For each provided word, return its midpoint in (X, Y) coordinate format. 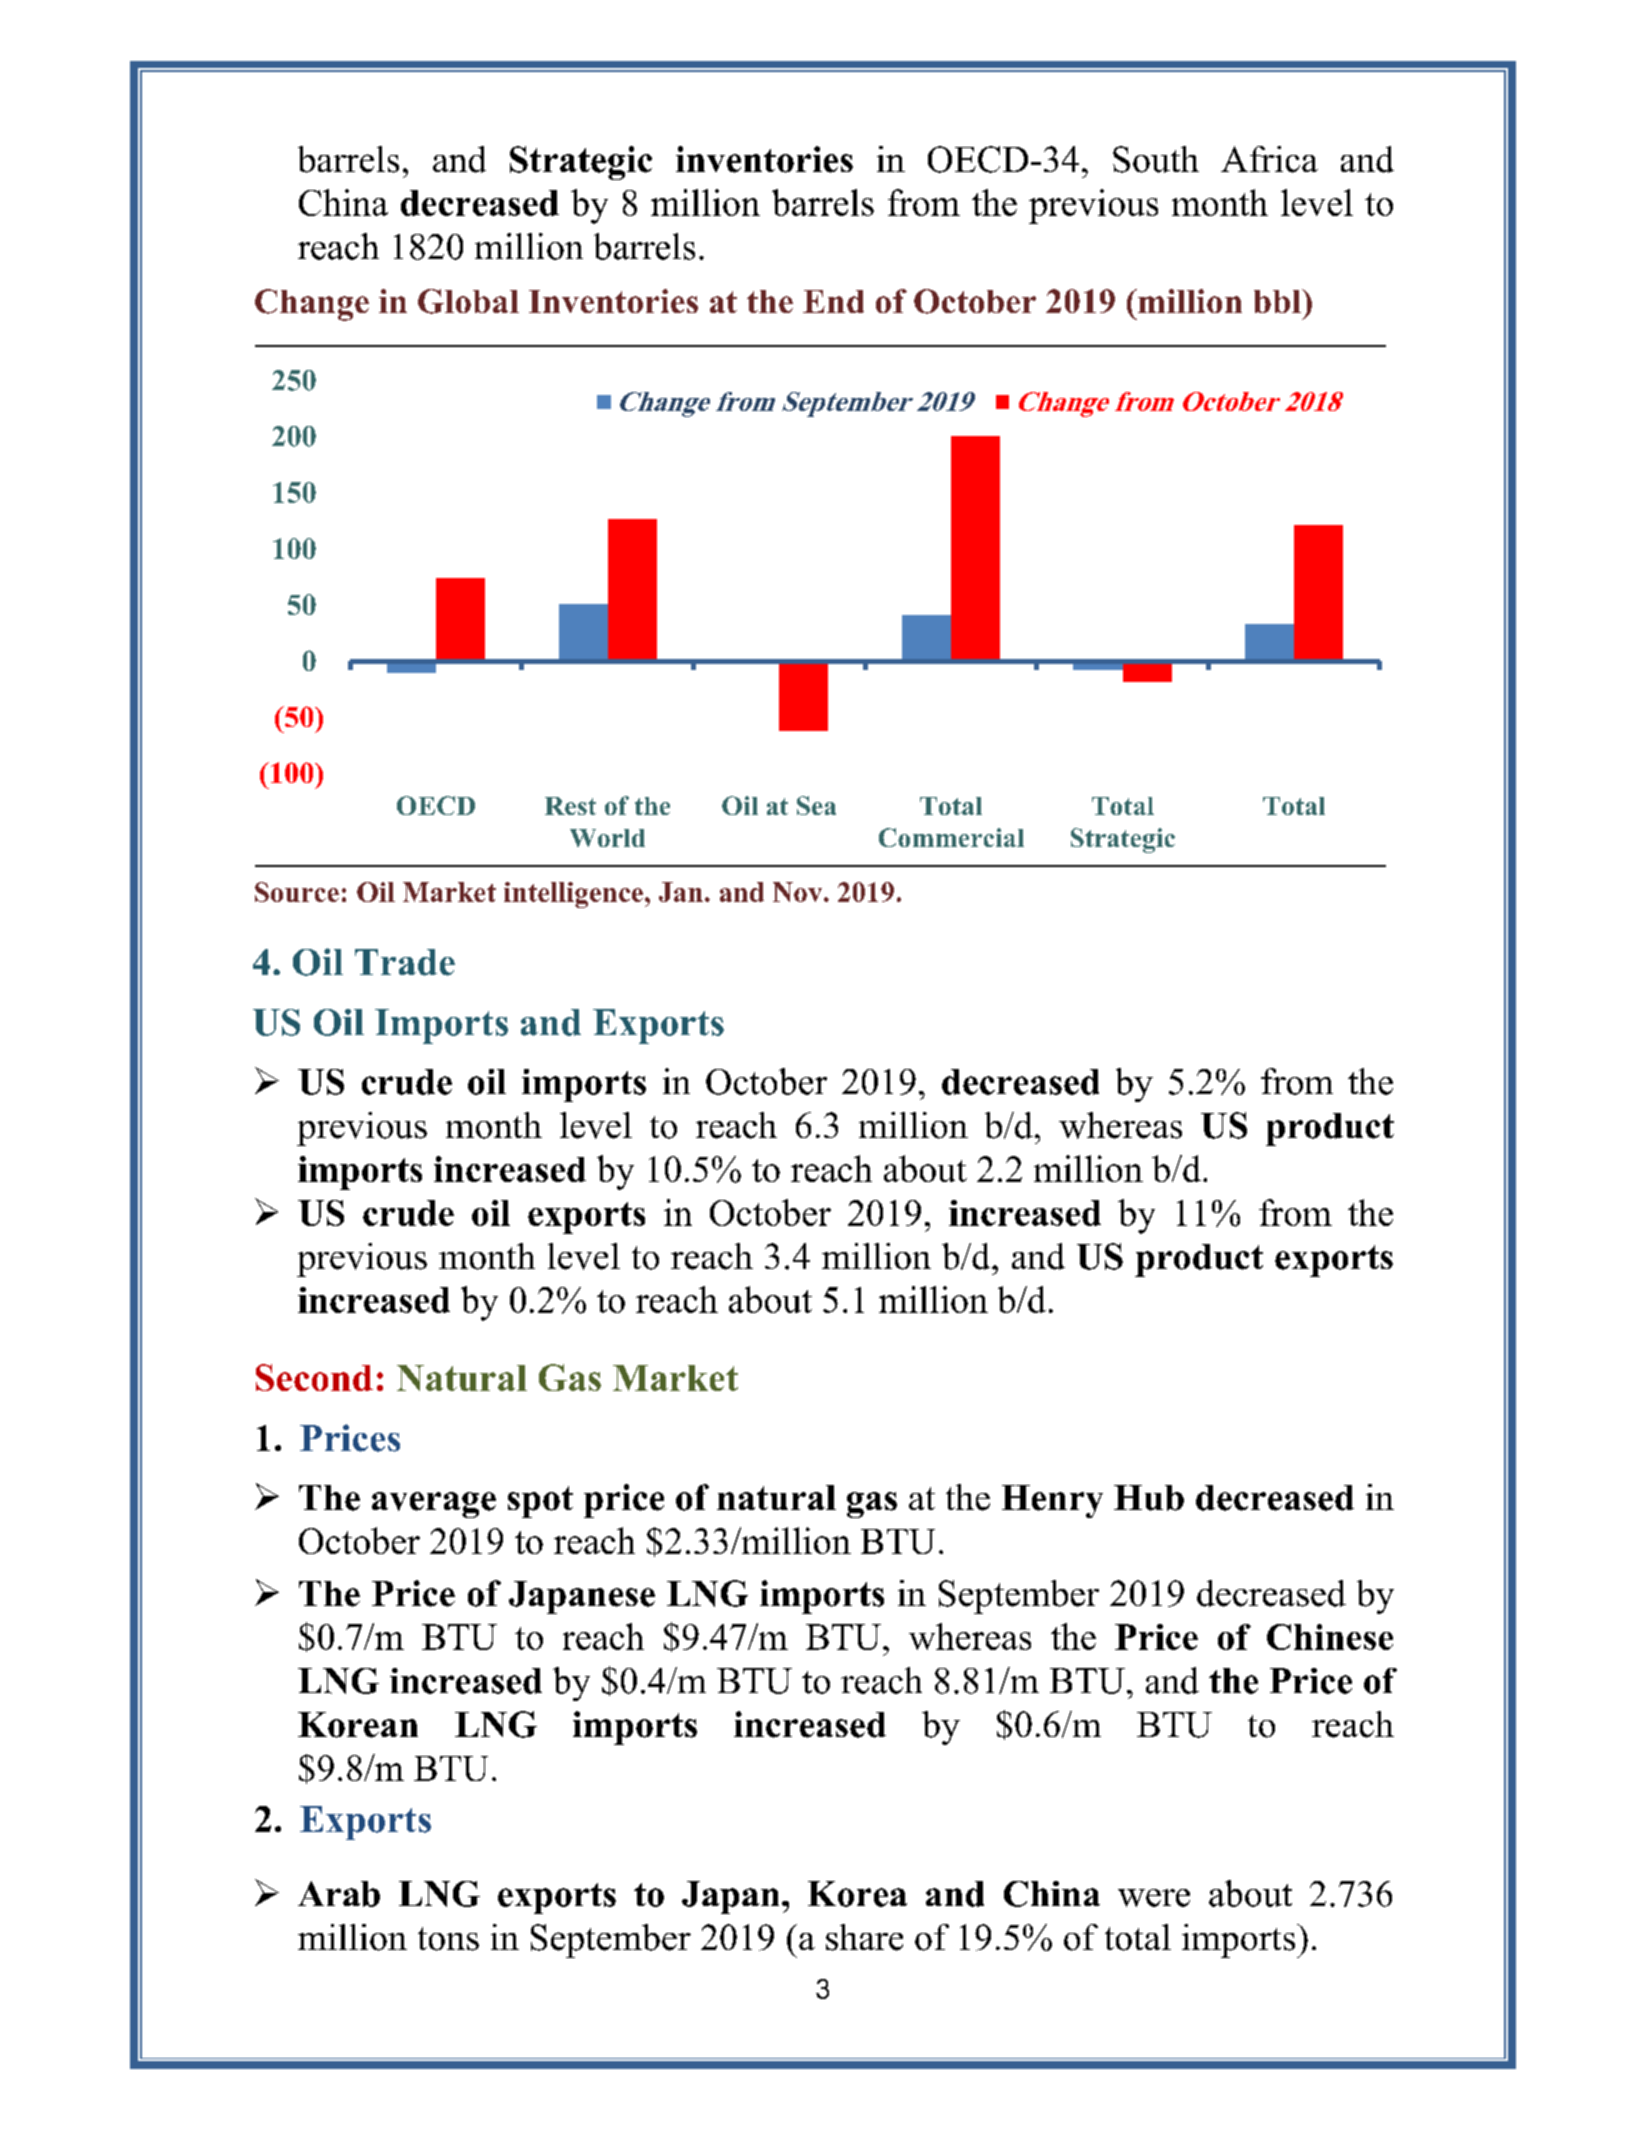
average (434, 1505)
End (833, 301)
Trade (405, 962)
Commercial (951, 837)
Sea (816, 805)
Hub (1149, 1498)
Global (468, 301)
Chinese (1330, 1637)
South (1156, 159)
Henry (1052, 1501)
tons (448, 1939)
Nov (799, 892)
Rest (570, 806)
